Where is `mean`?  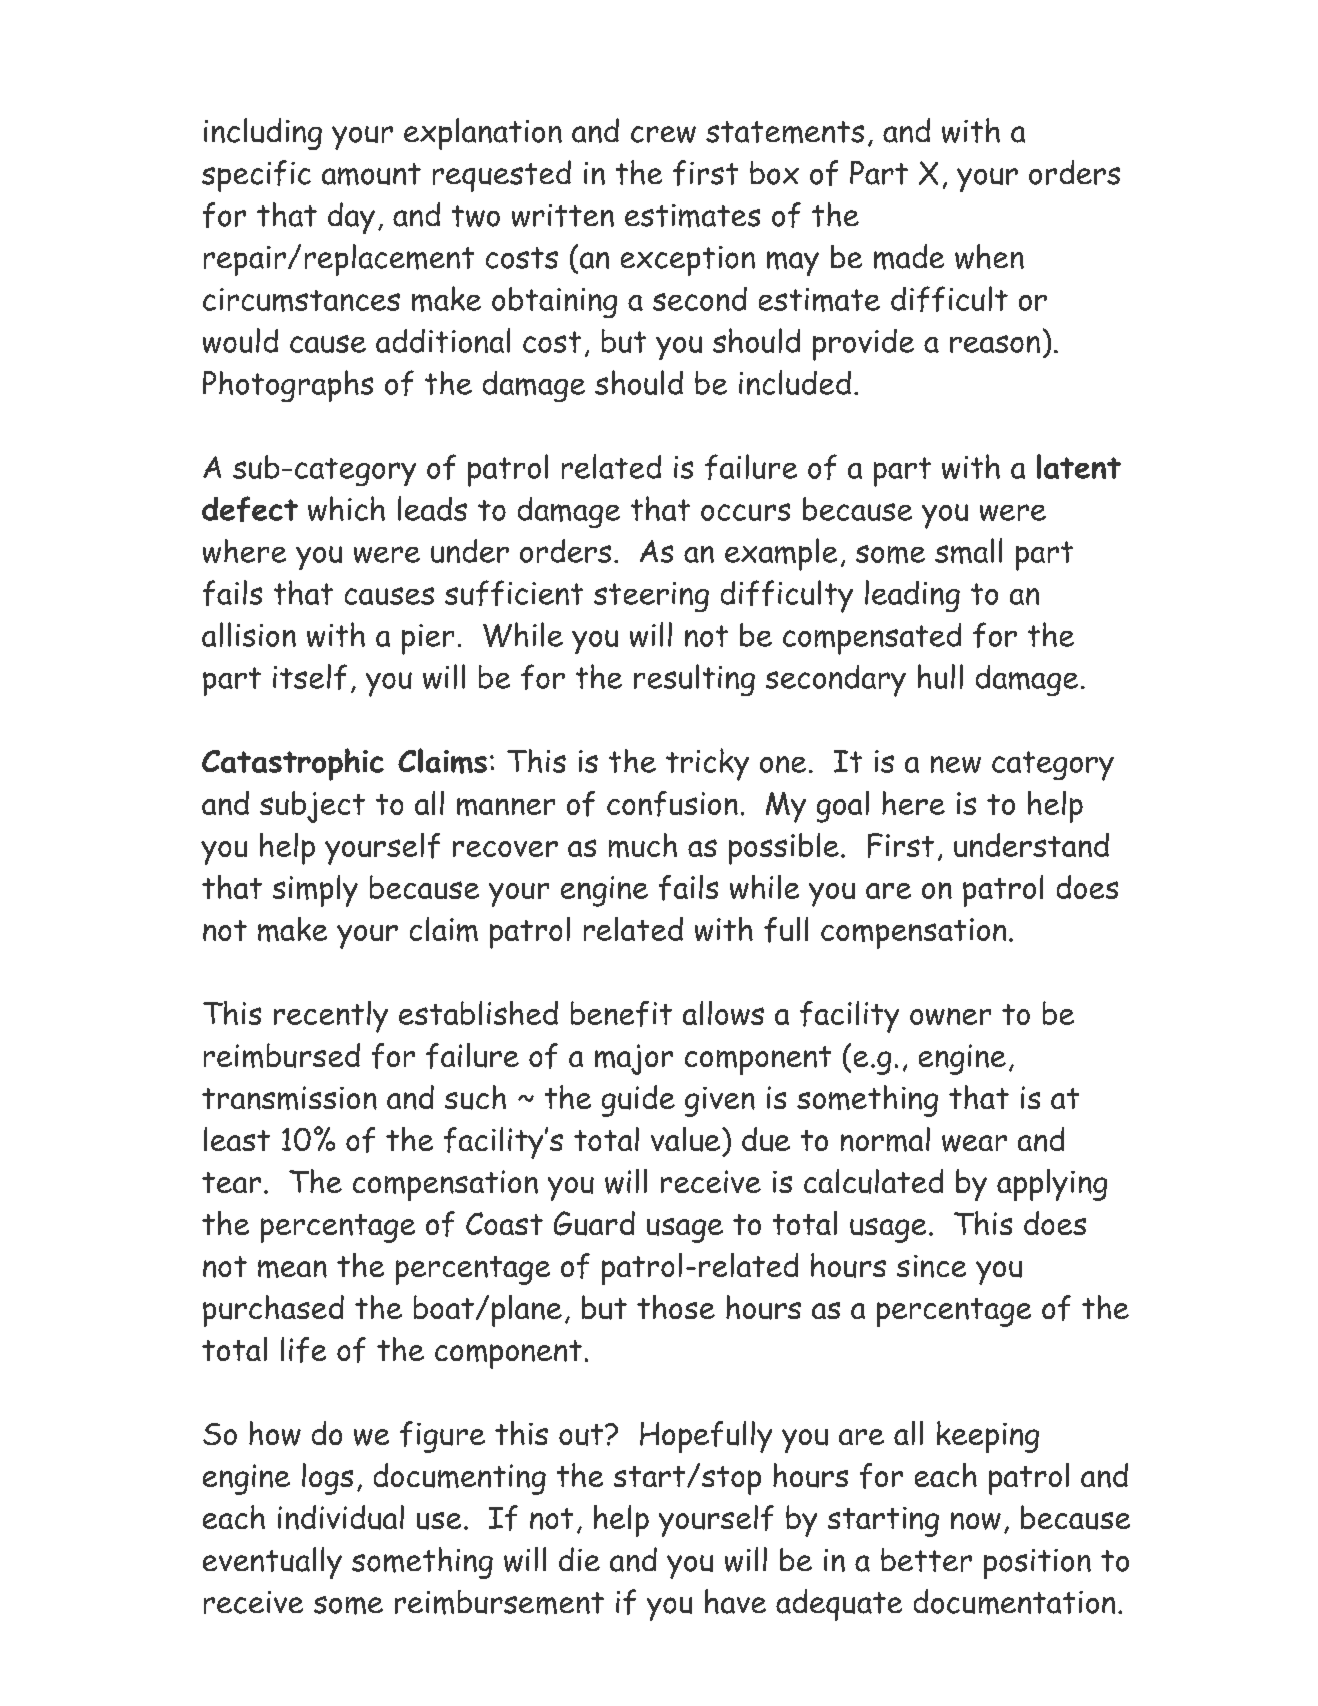 mean is located at coordinates (292, 1269).
